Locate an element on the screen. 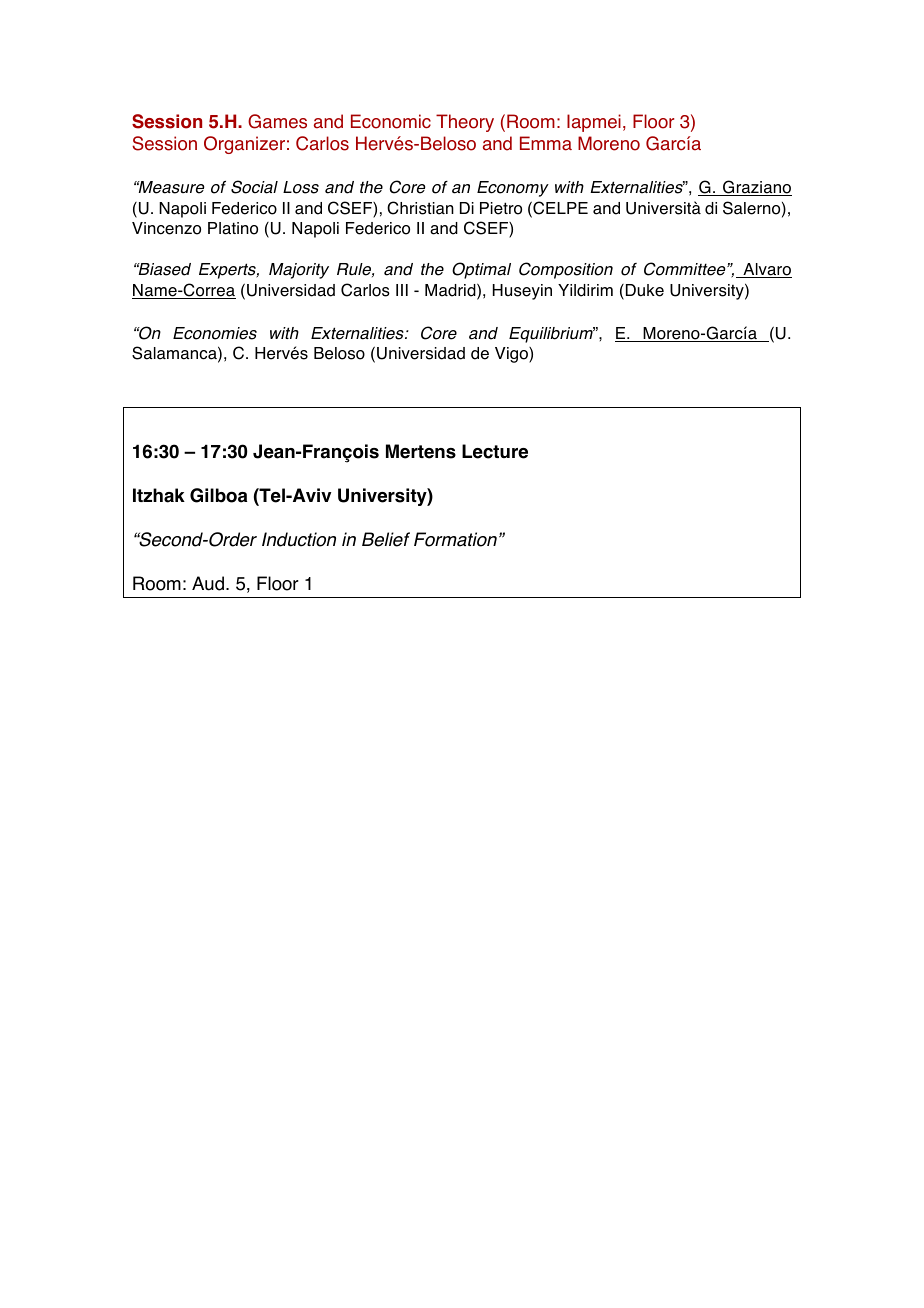 This screenshot has width=924, height=1308. Duke is located at coordinates (645, 290).
